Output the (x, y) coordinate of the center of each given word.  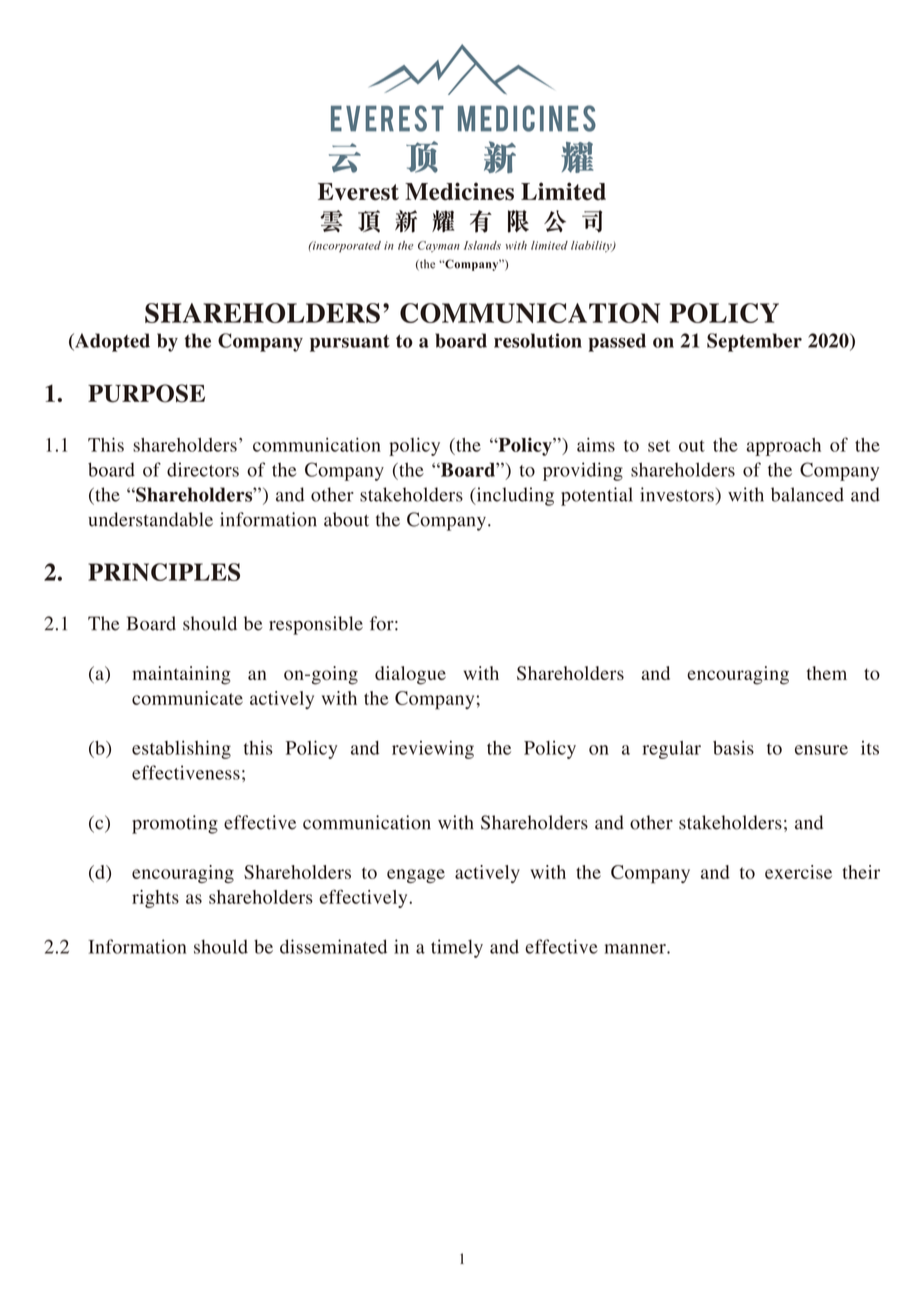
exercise (798, 872)
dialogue (410, 675)
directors (203, 469)
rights (155, 899)
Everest (358, 192)
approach (783, 447)
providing (583, 471)
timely (457, 948)
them (827, 673)
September (754, 342)
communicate (187, 698)
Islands (482, 245)
